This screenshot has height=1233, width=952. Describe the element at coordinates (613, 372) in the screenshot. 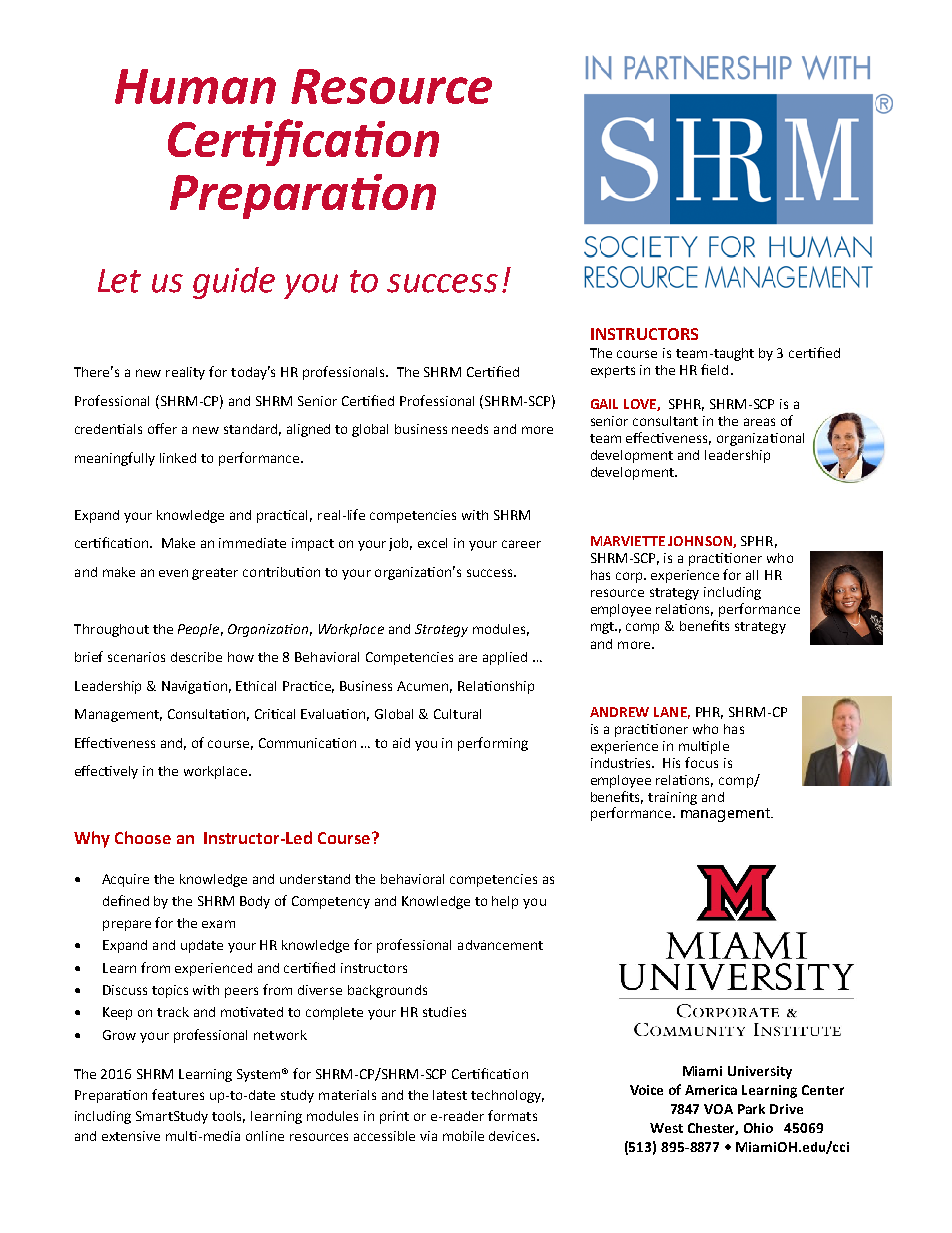

I see `experts` at that location.
